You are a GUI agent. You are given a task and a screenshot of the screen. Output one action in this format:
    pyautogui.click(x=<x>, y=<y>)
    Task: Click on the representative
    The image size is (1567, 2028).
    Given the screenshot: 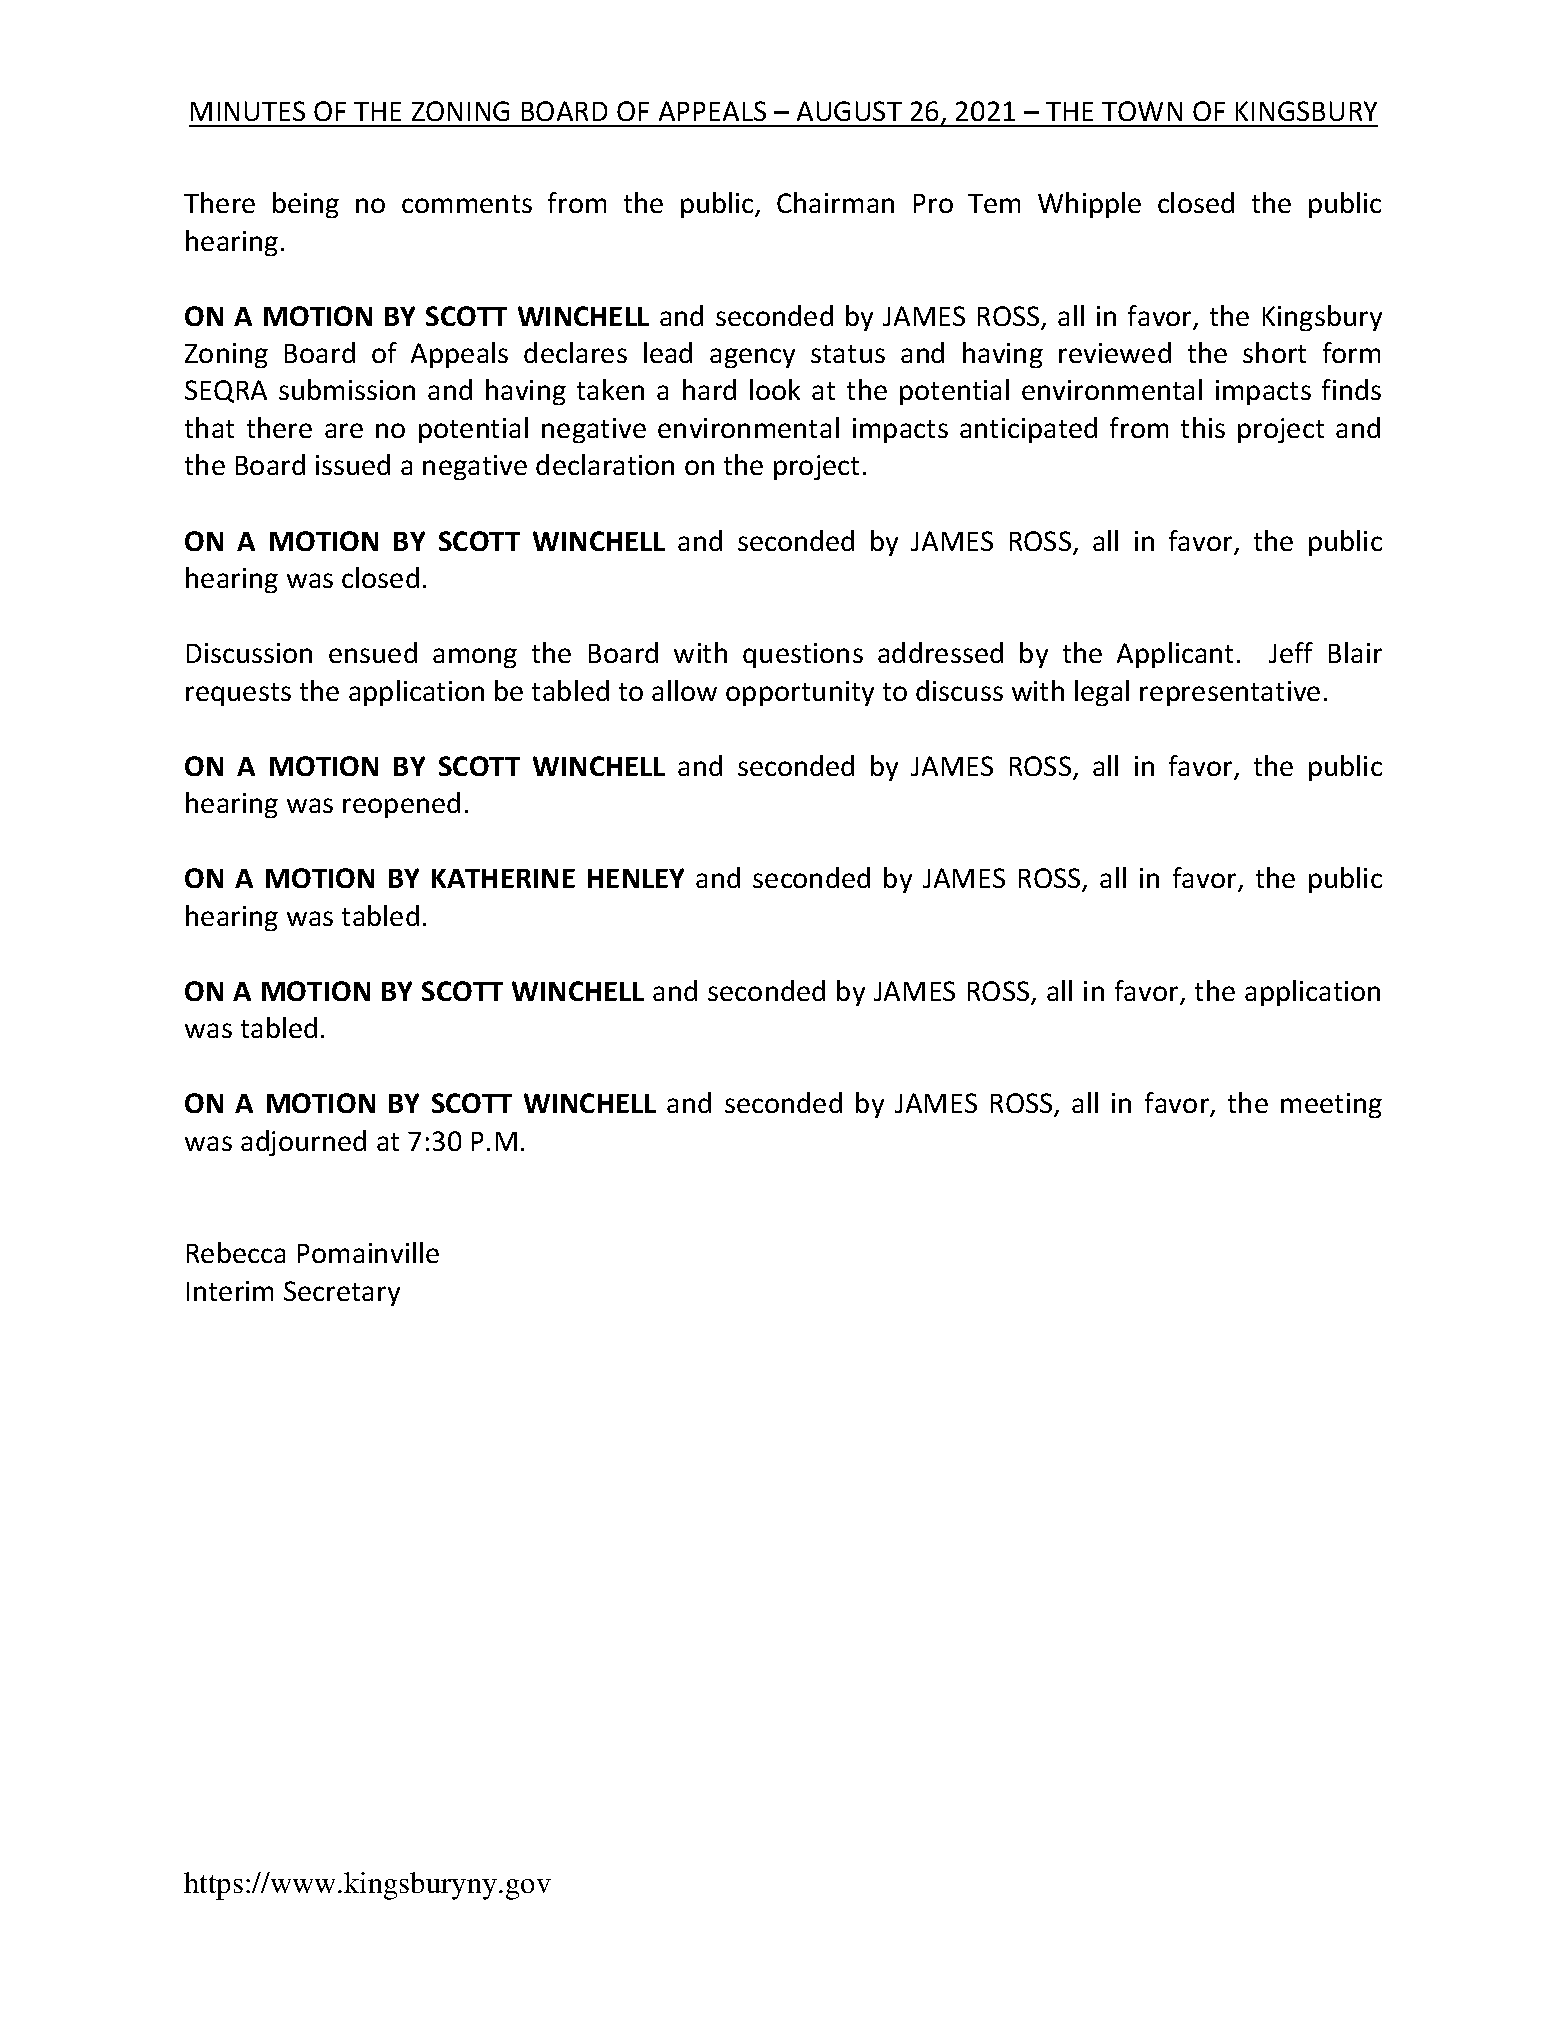 What is the action you would take?
    pyautogui.click(x=1230, y=693)
